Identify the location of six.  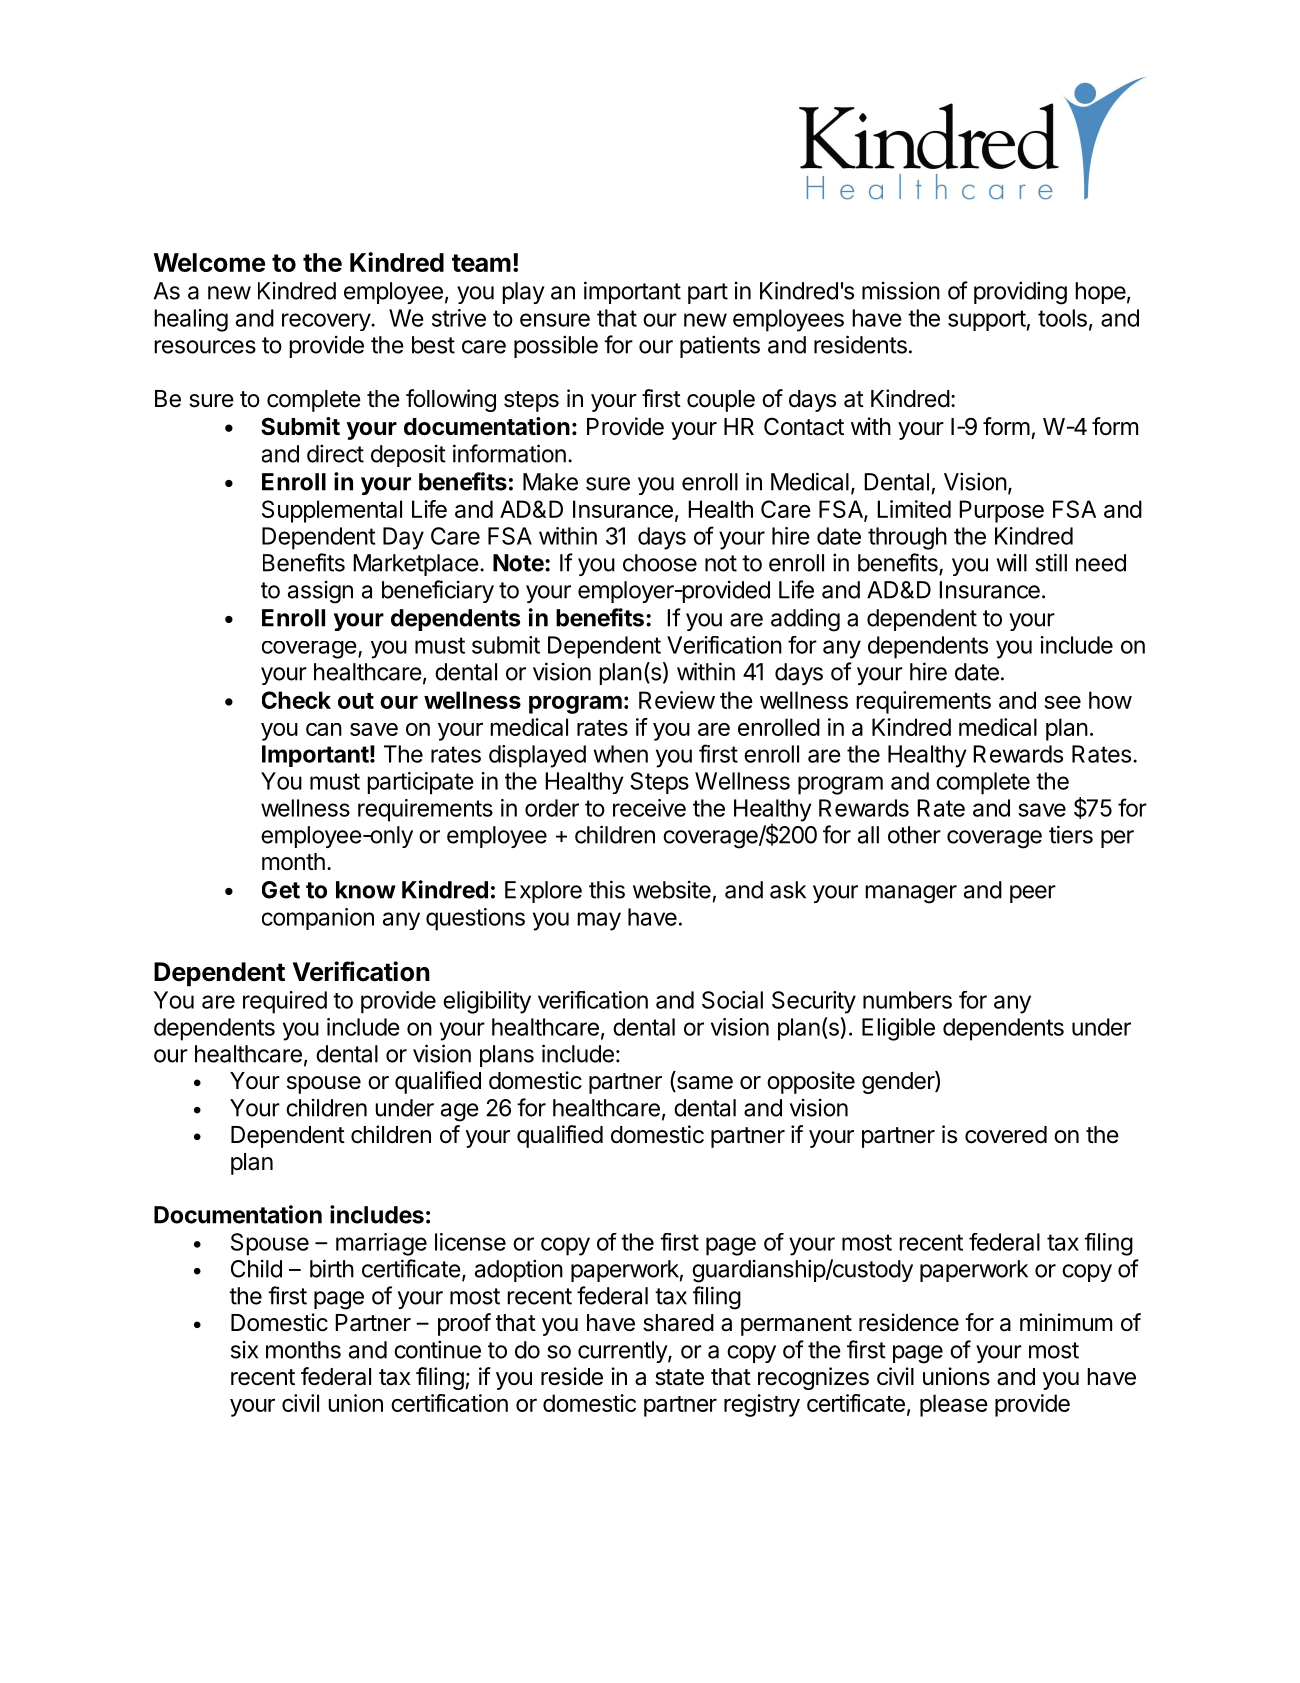
(244, 1349).
